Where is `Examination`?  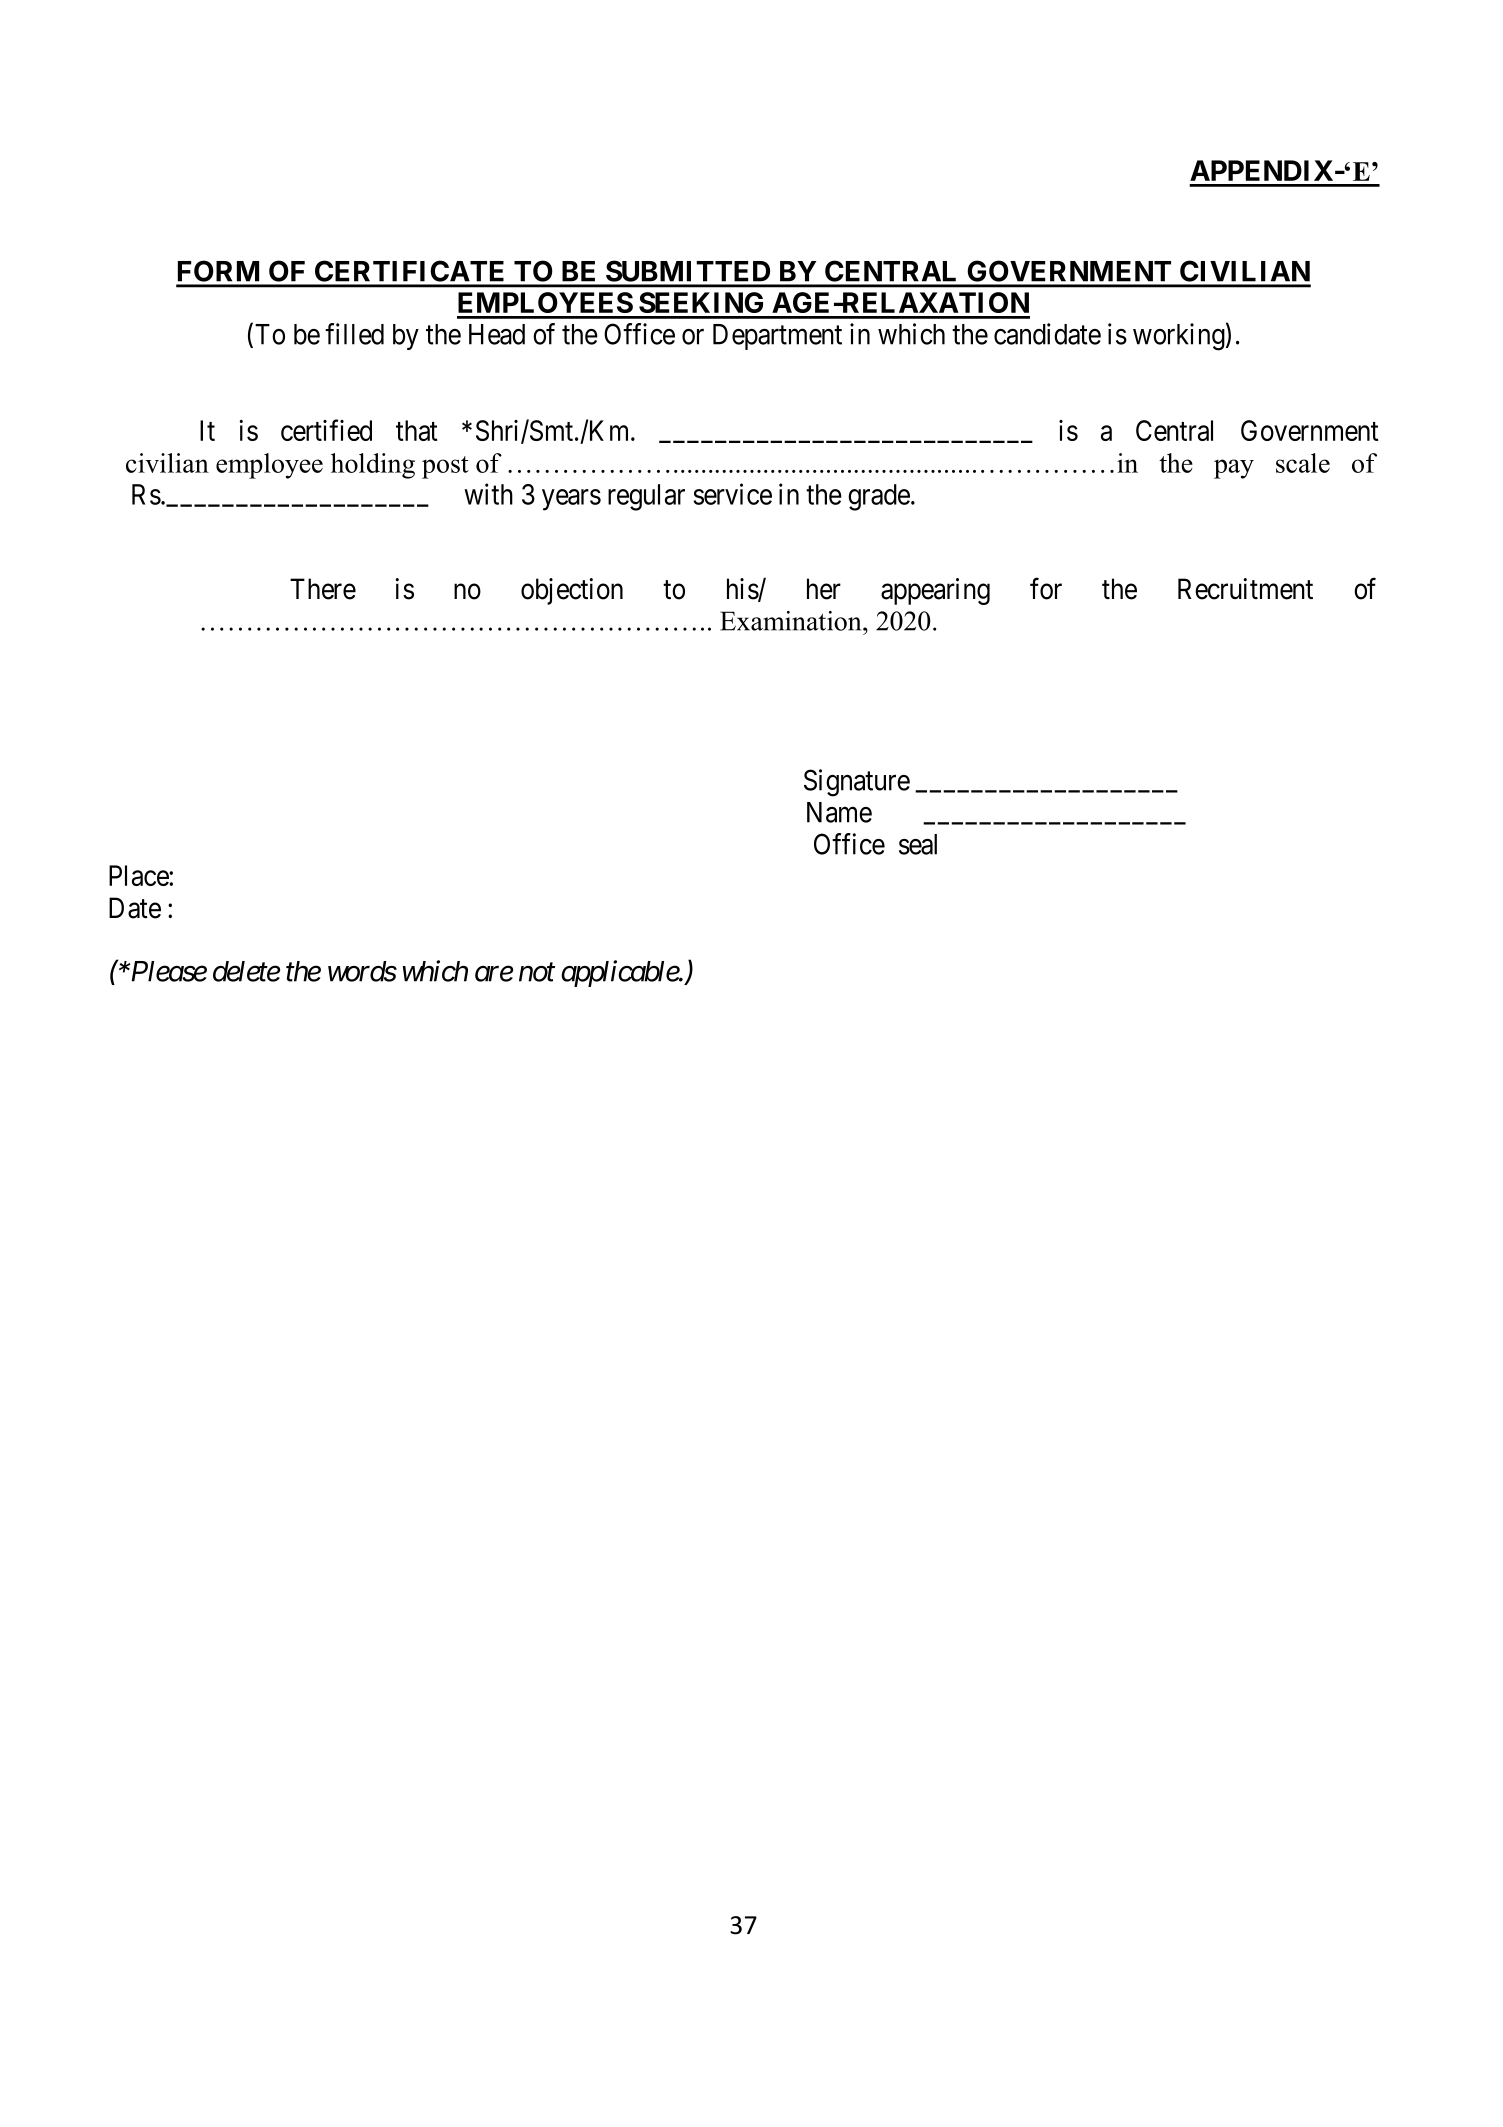 Examination is located at coordinates (792, 621).
